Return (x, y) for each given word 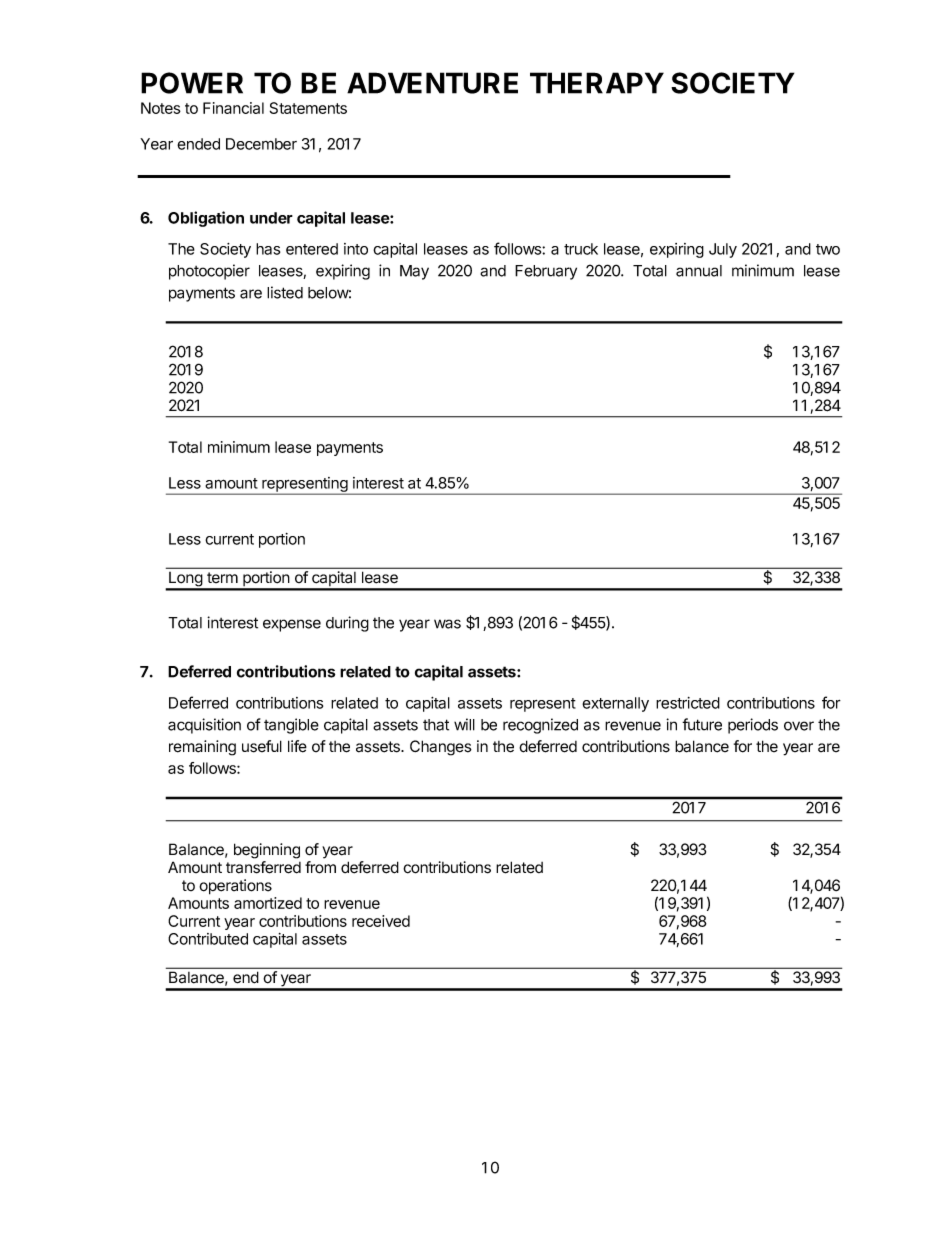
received (381, 921)
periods (753, 726)
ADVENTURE (432, 83)
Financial (233, 108)
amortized (268, 903)
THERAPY (597, 83)
